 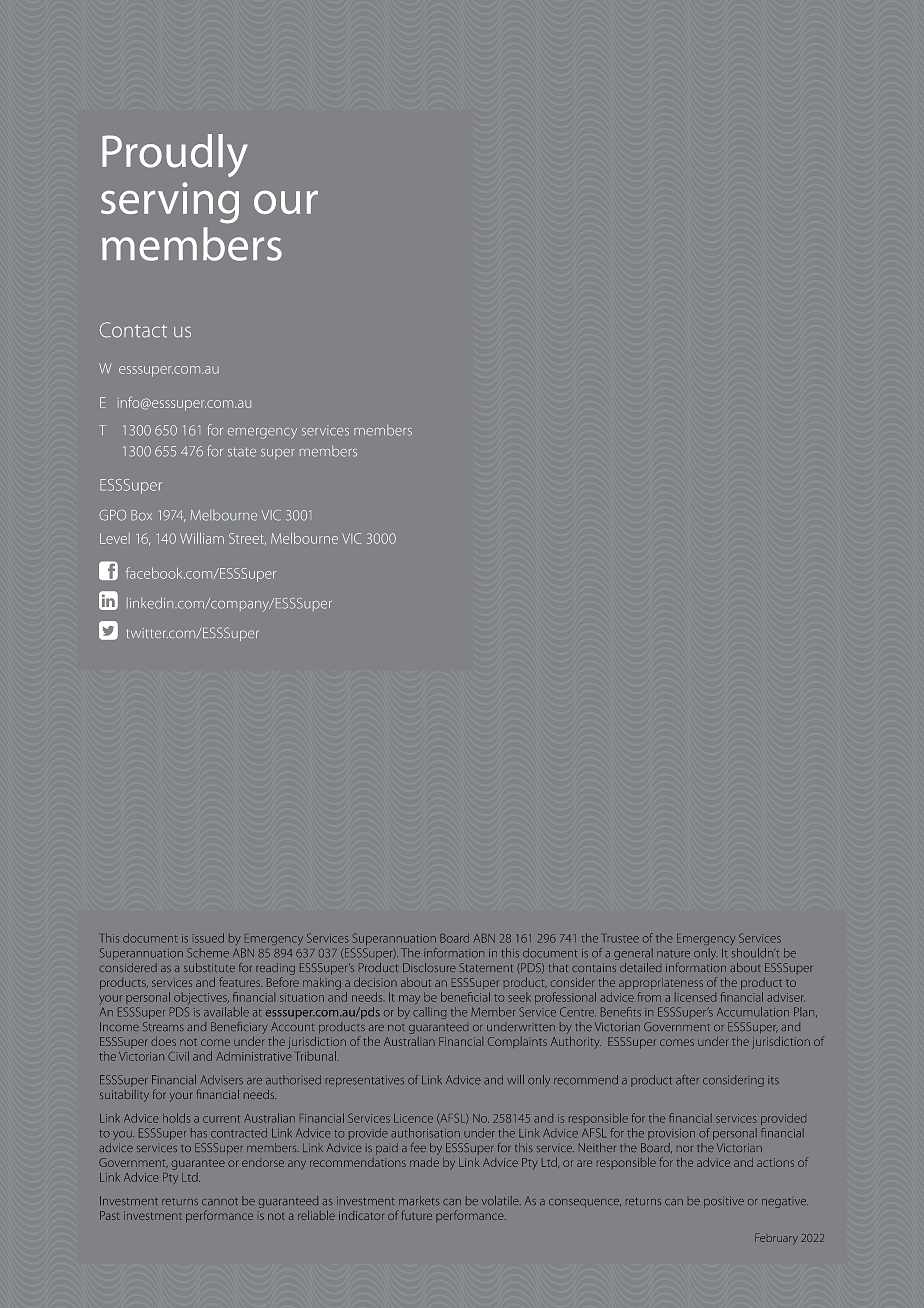 I want to click on Level, so click(x=115, y=538).
